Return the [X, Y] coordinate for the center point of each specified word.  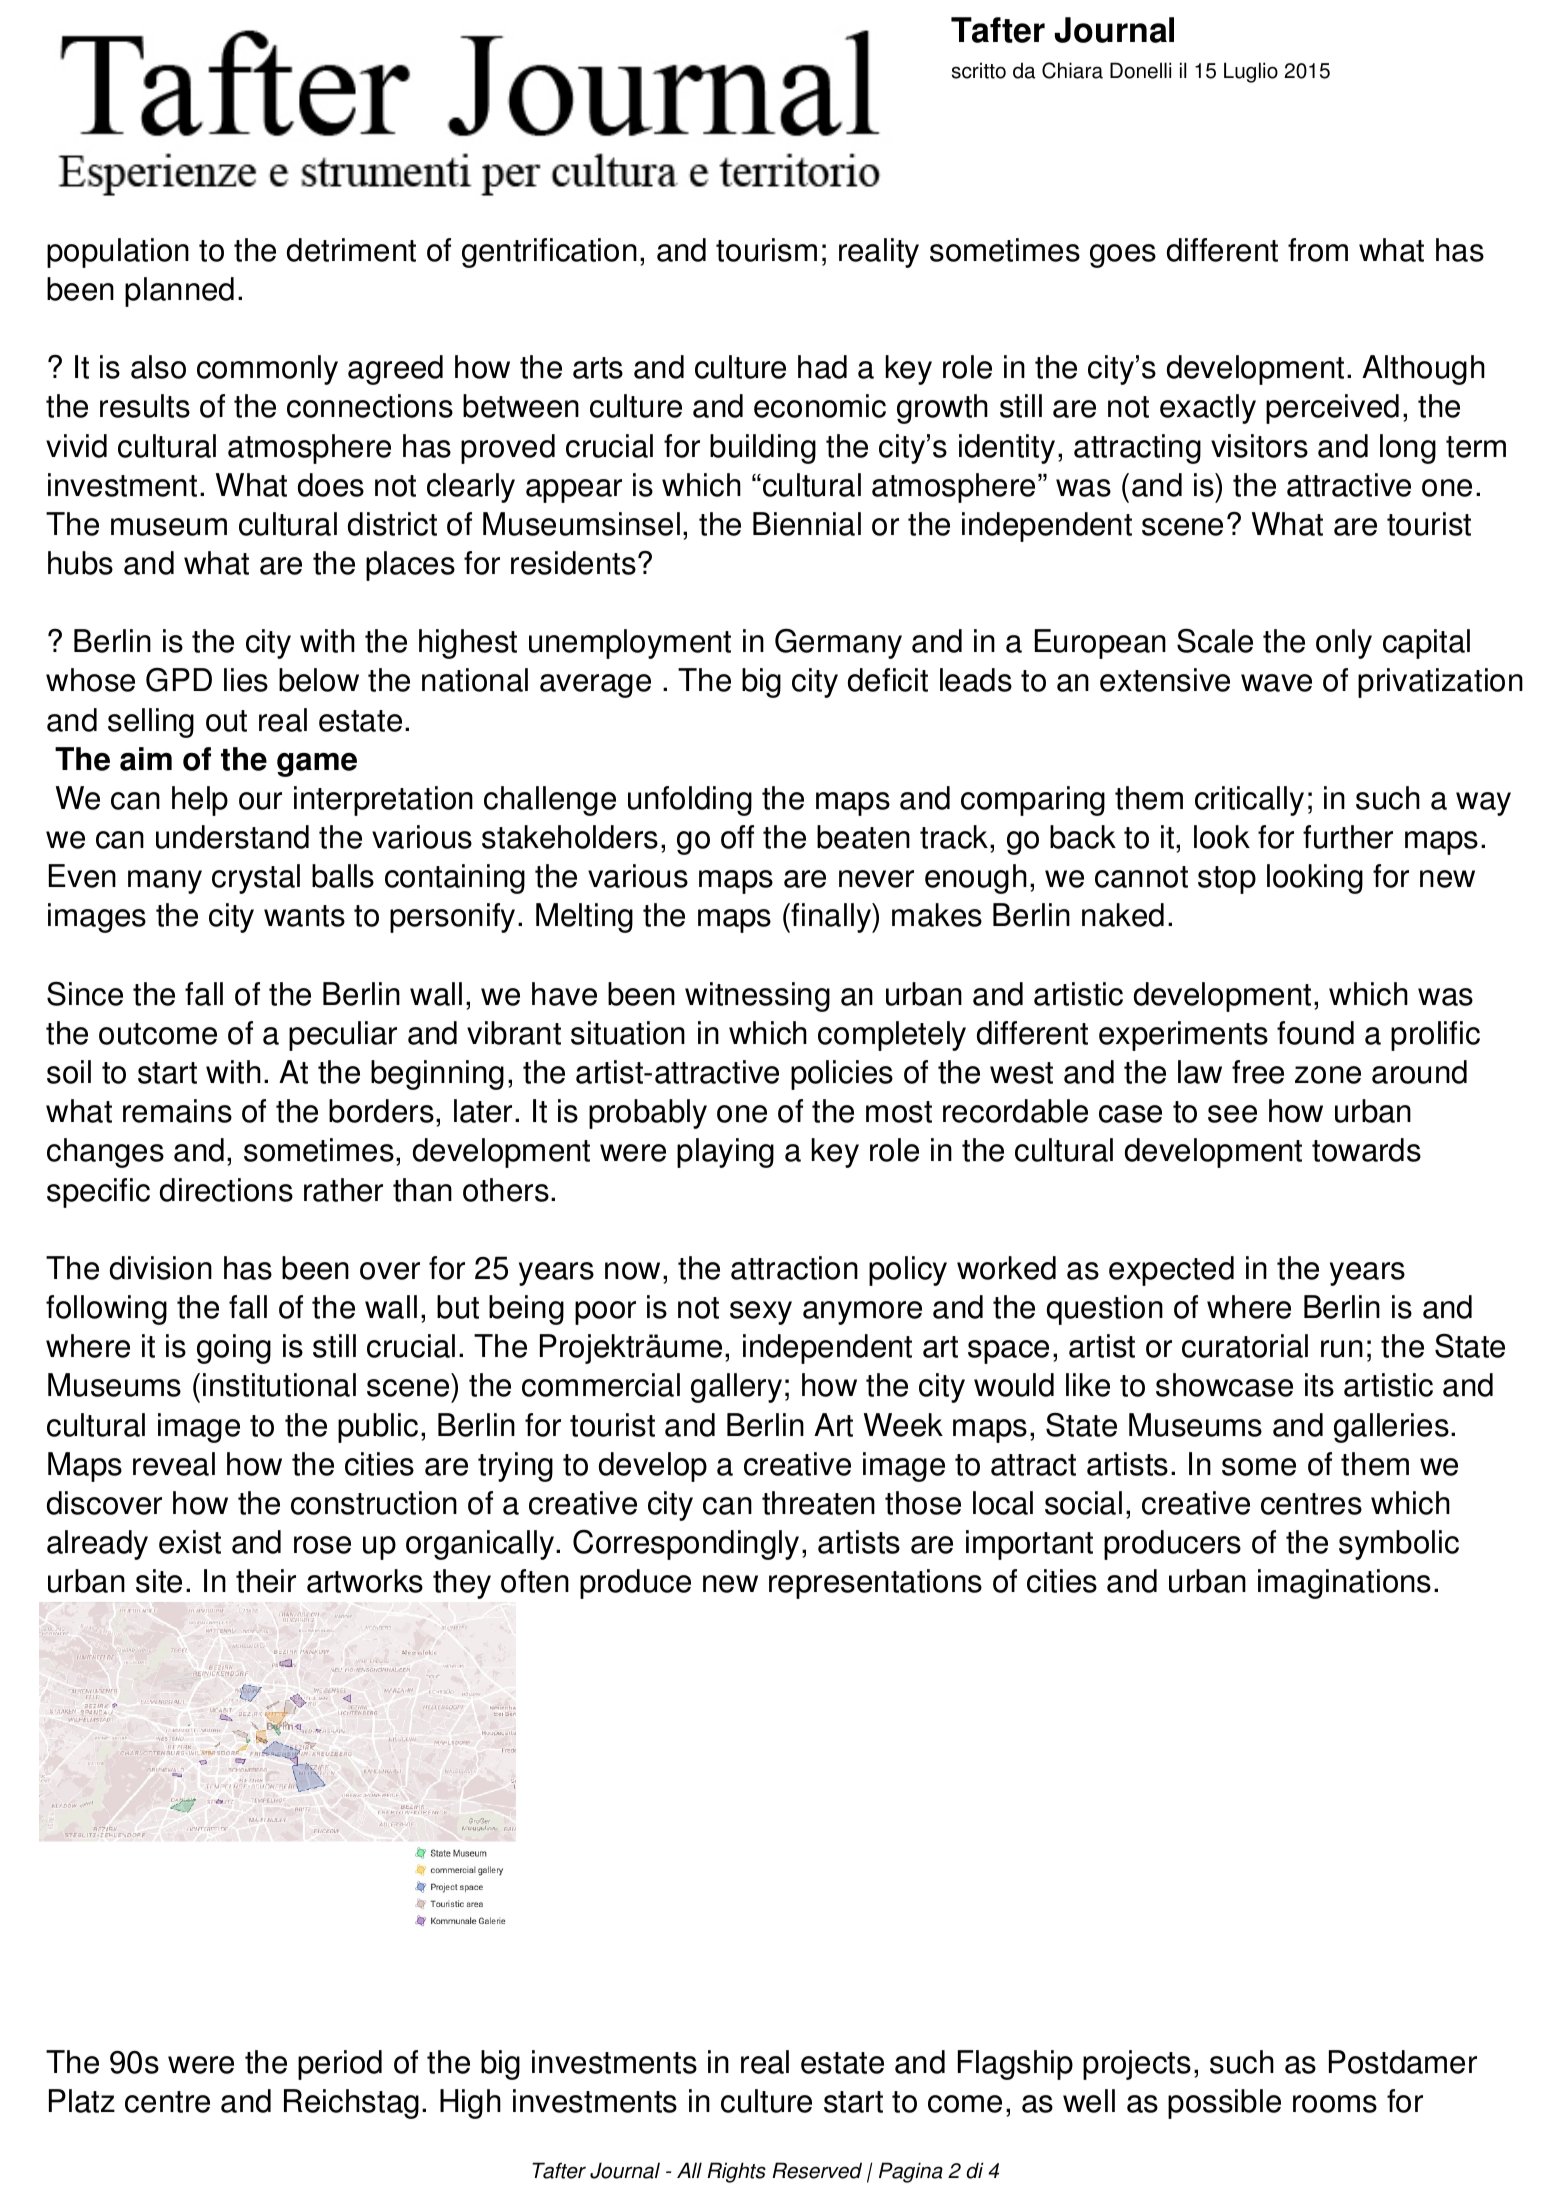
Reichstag [351, 2104]
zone [1328, 1075]
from [1318, 250]
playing [725, 1153]
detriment [351, 250]
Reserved [817, 2170]
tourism [766, 250]
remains [177, 1111]
